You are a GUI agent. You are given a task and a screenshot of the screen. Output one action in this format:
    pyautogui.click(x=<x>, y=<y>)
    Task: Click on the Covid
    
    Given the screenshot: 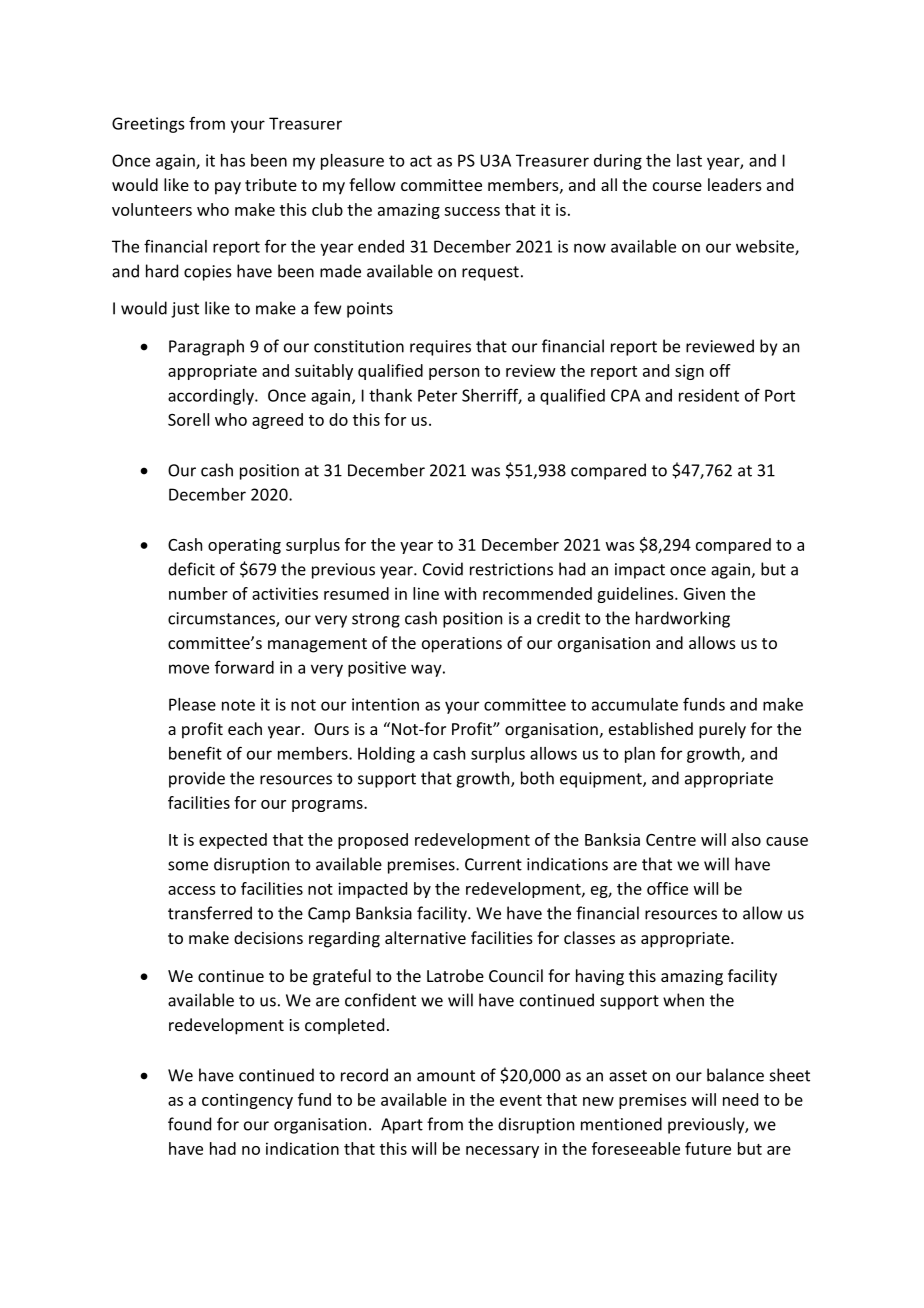 What is the action you would take?
    pyautogui.click(x=443, y=569)
